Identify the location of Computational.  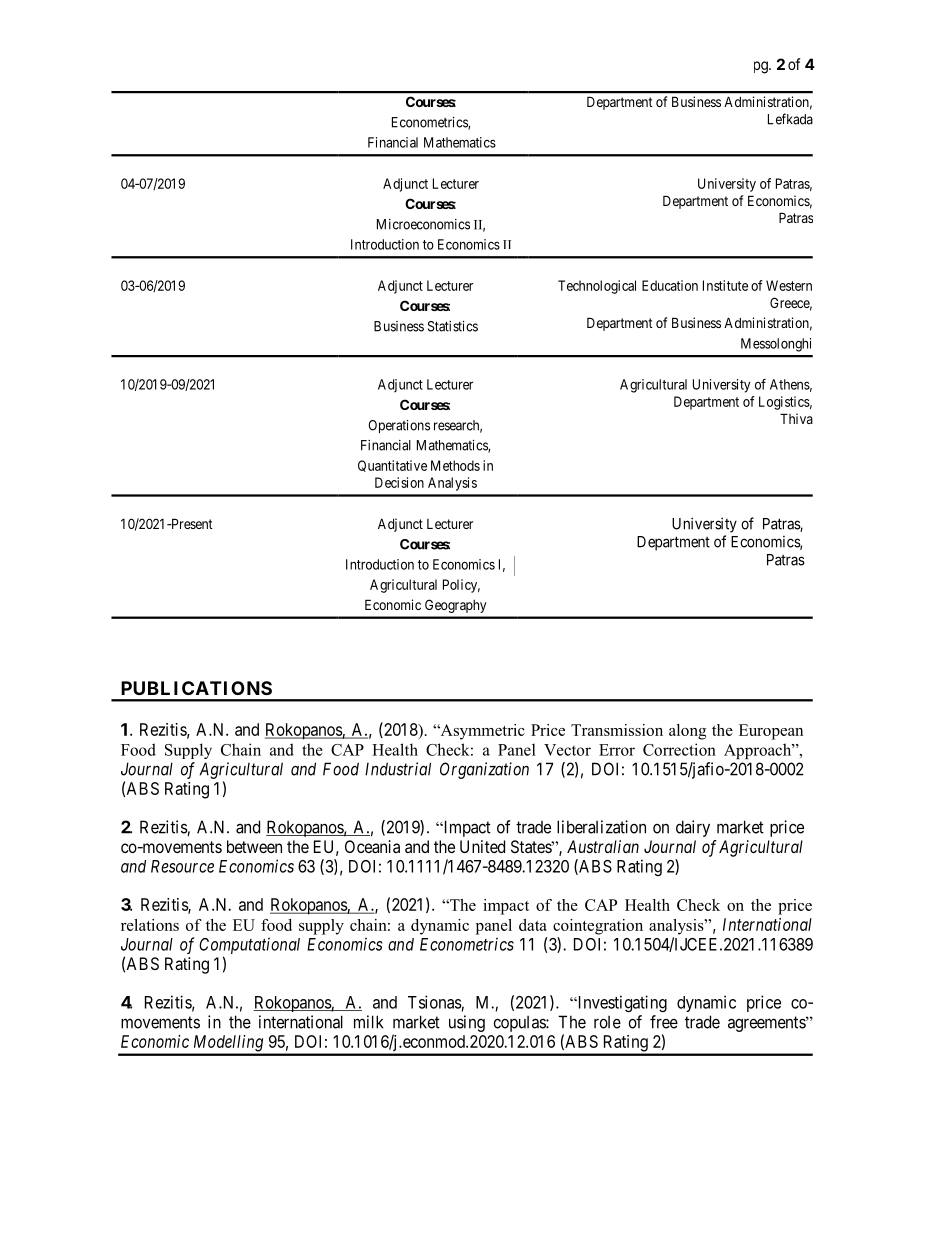
(249, 945).
